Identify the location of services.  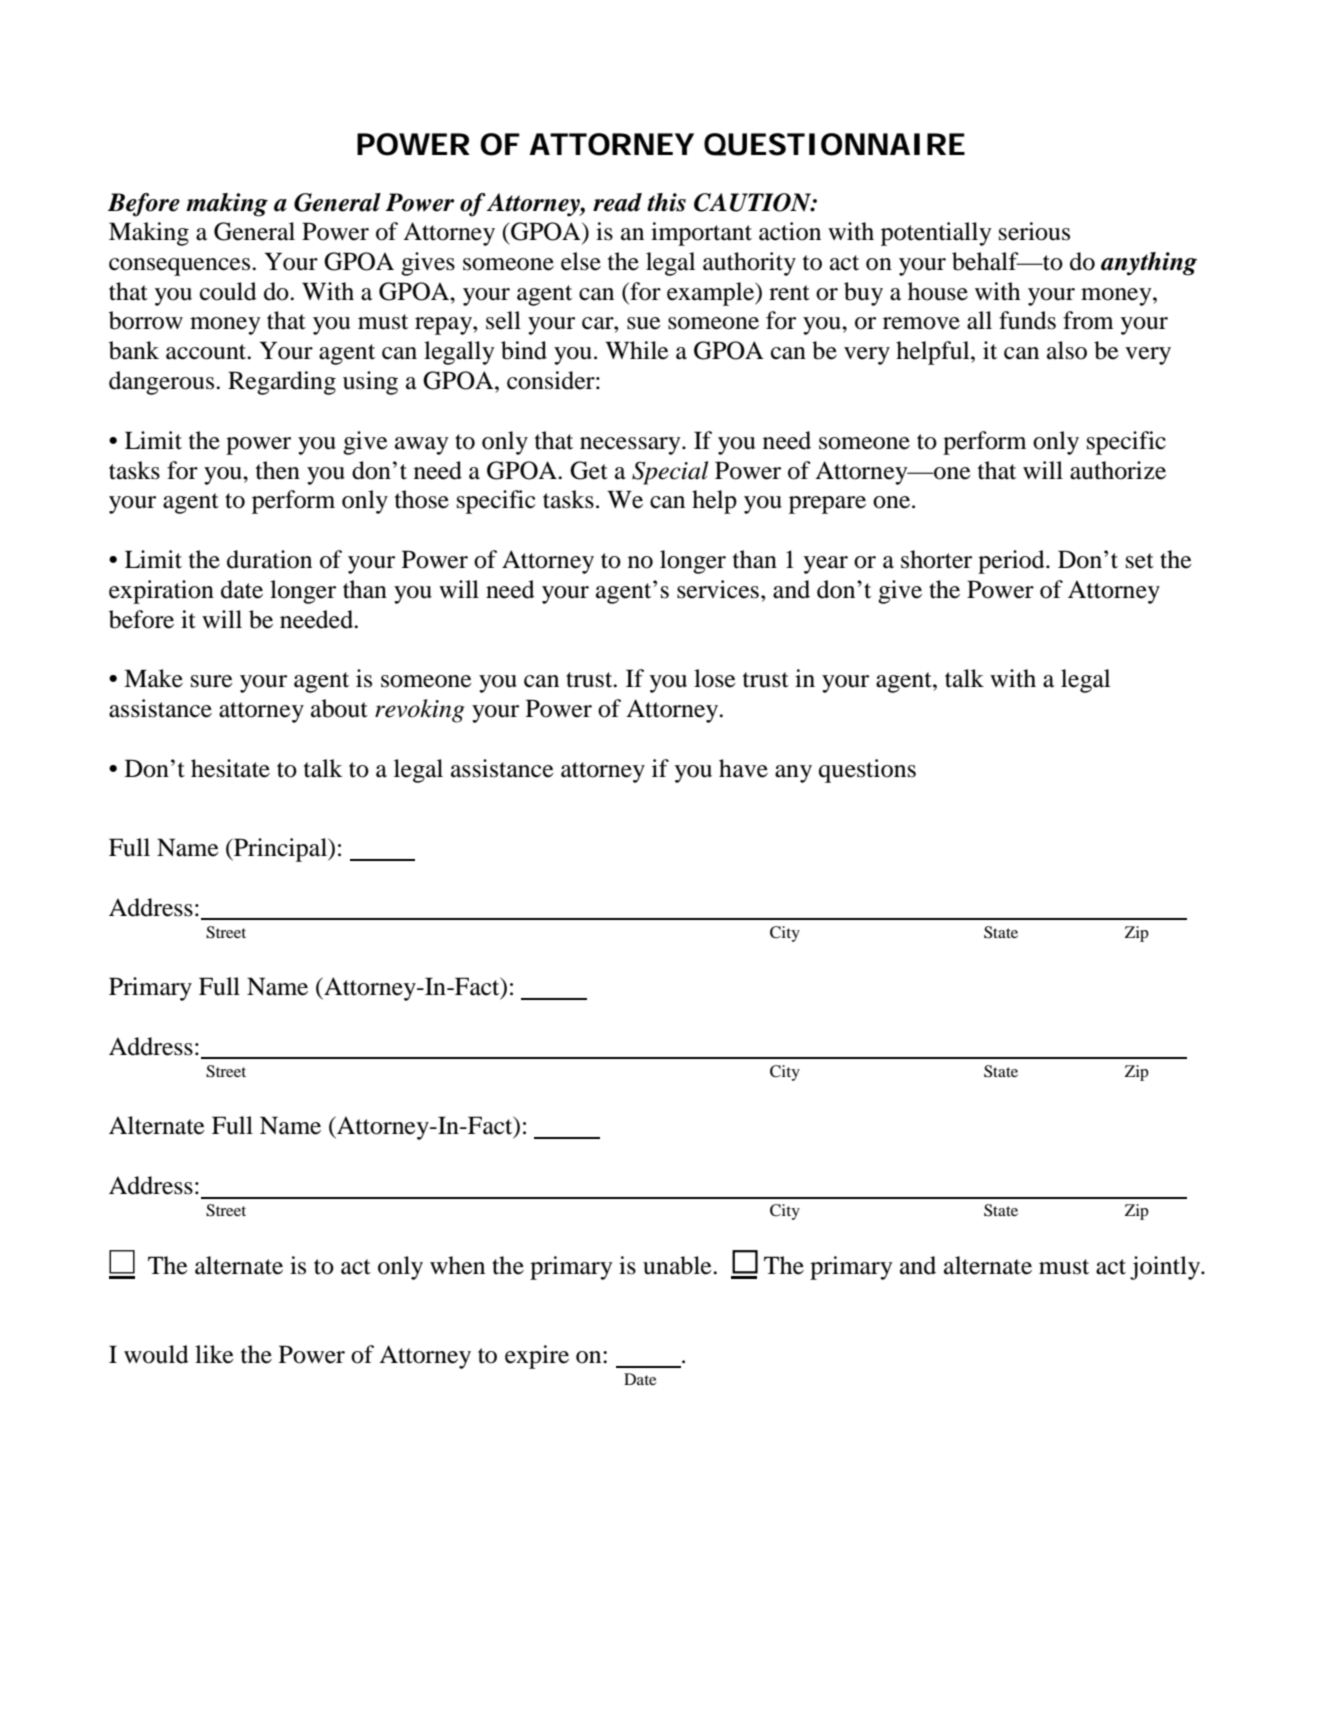
(718, 589).
